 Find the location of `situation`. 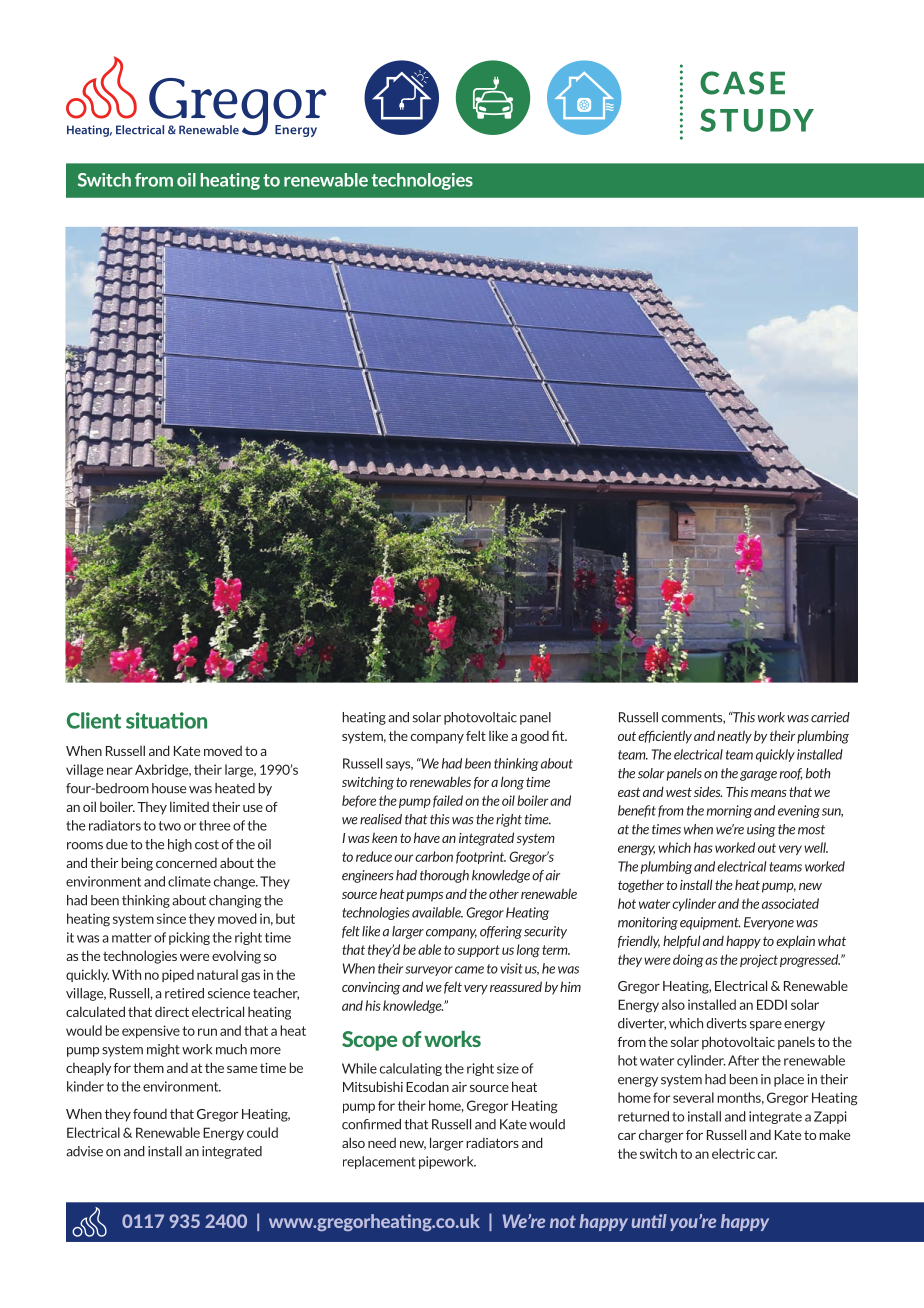

situation is located at coordinates (166, 720).
